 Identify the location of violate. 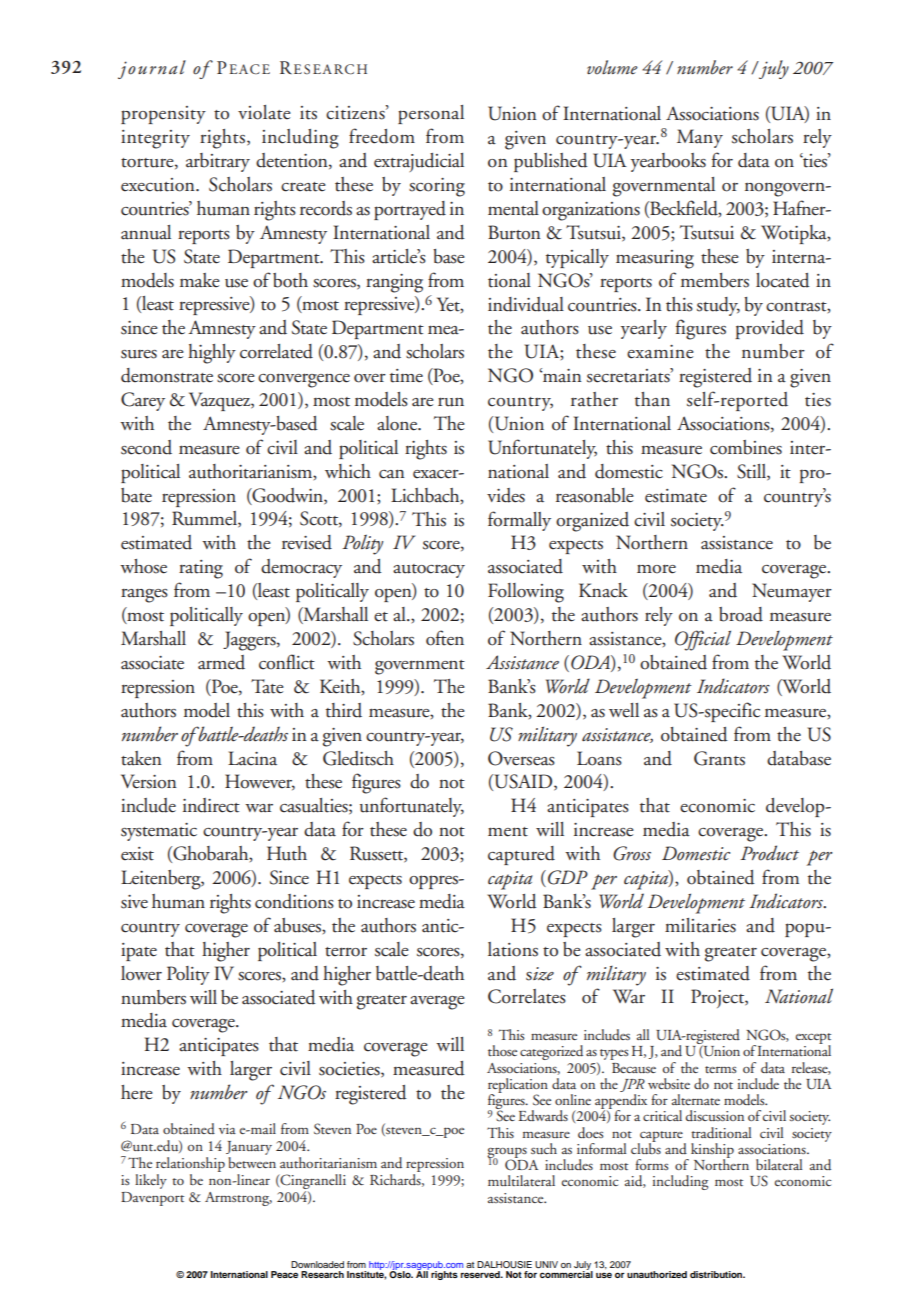
(264, 112).
